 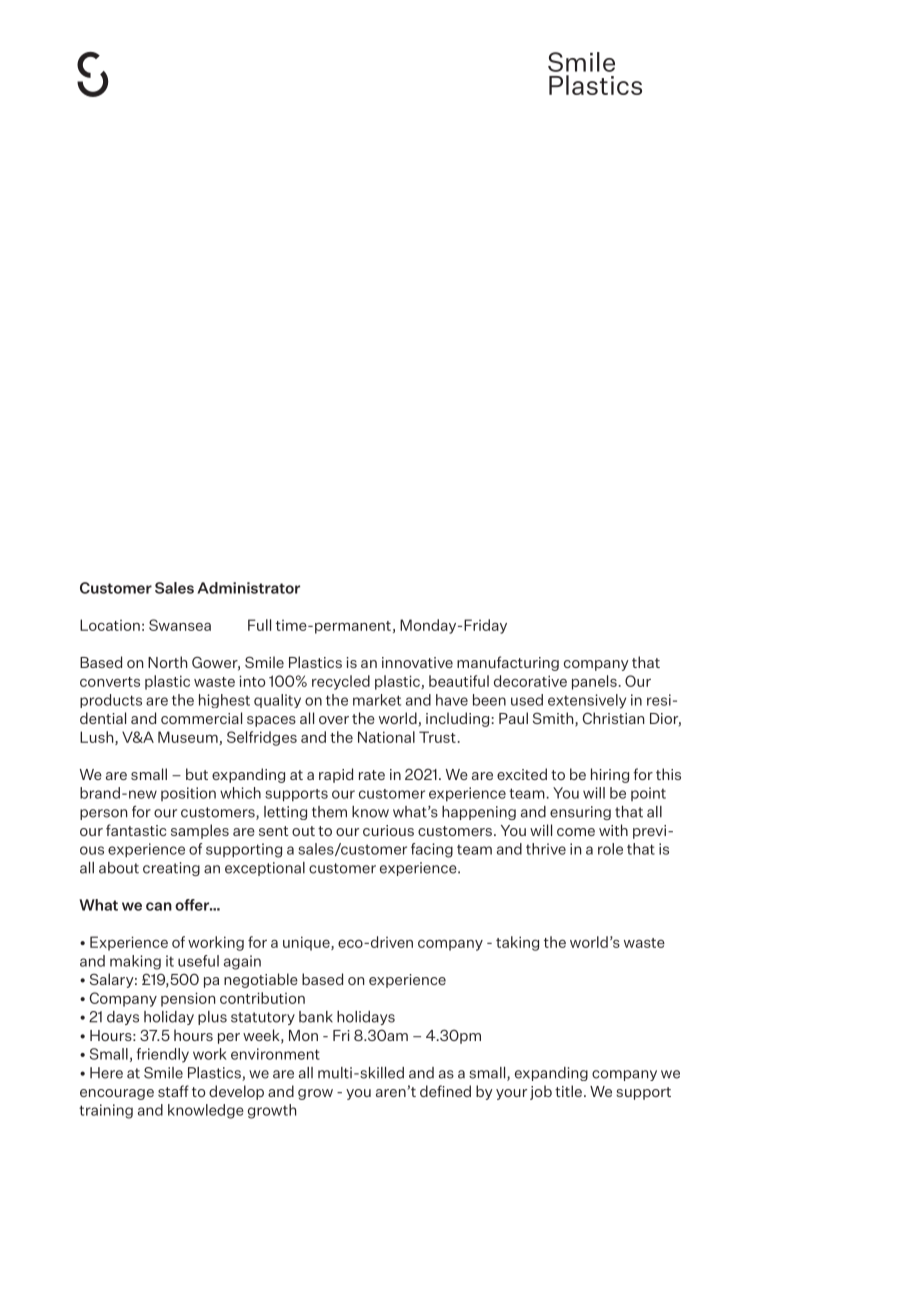 What do you see at coordinates (610, 849) in the document?
I see `role` at bounding box center [610, 849].
